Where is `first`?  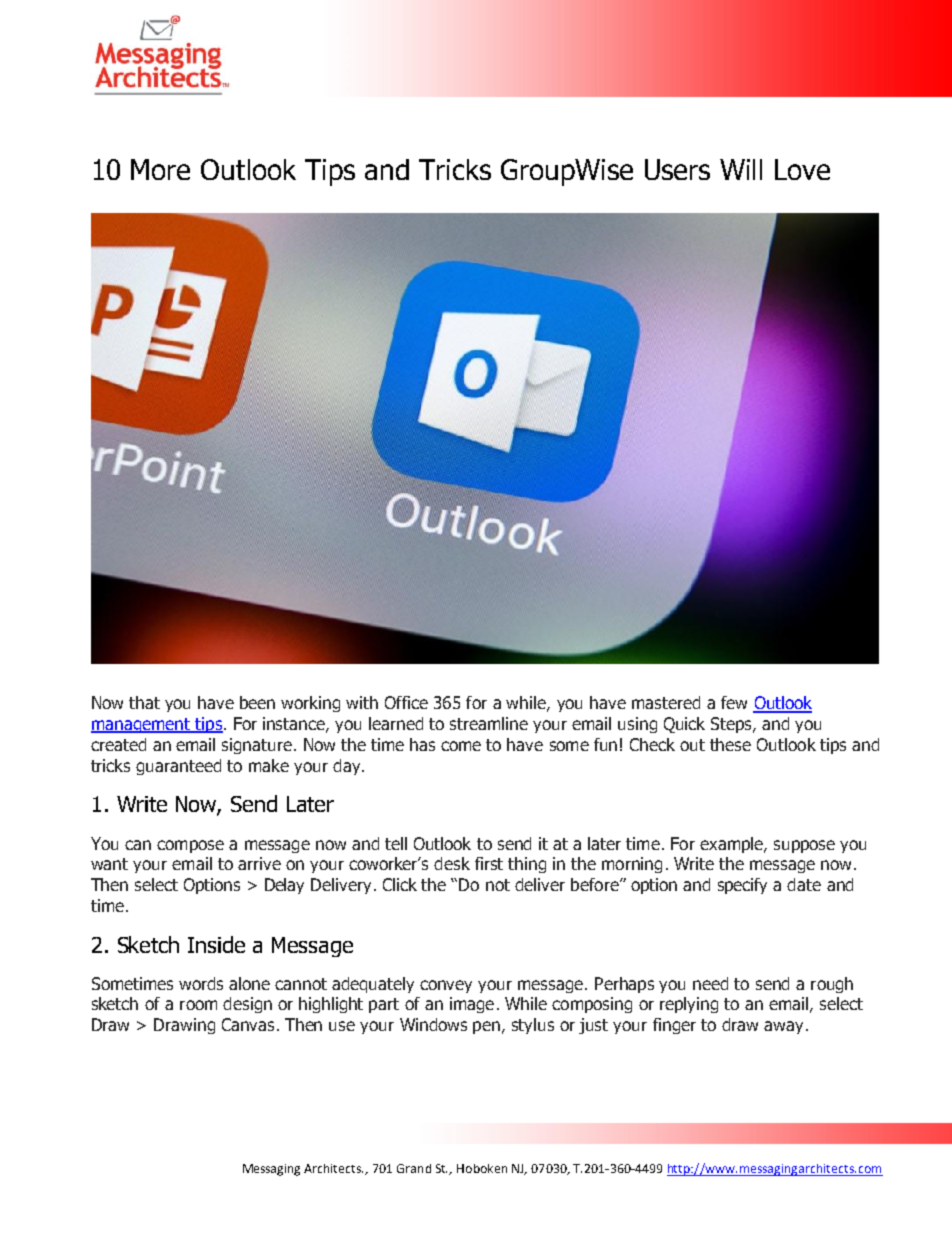 first is located at coordinates (489, 863).
